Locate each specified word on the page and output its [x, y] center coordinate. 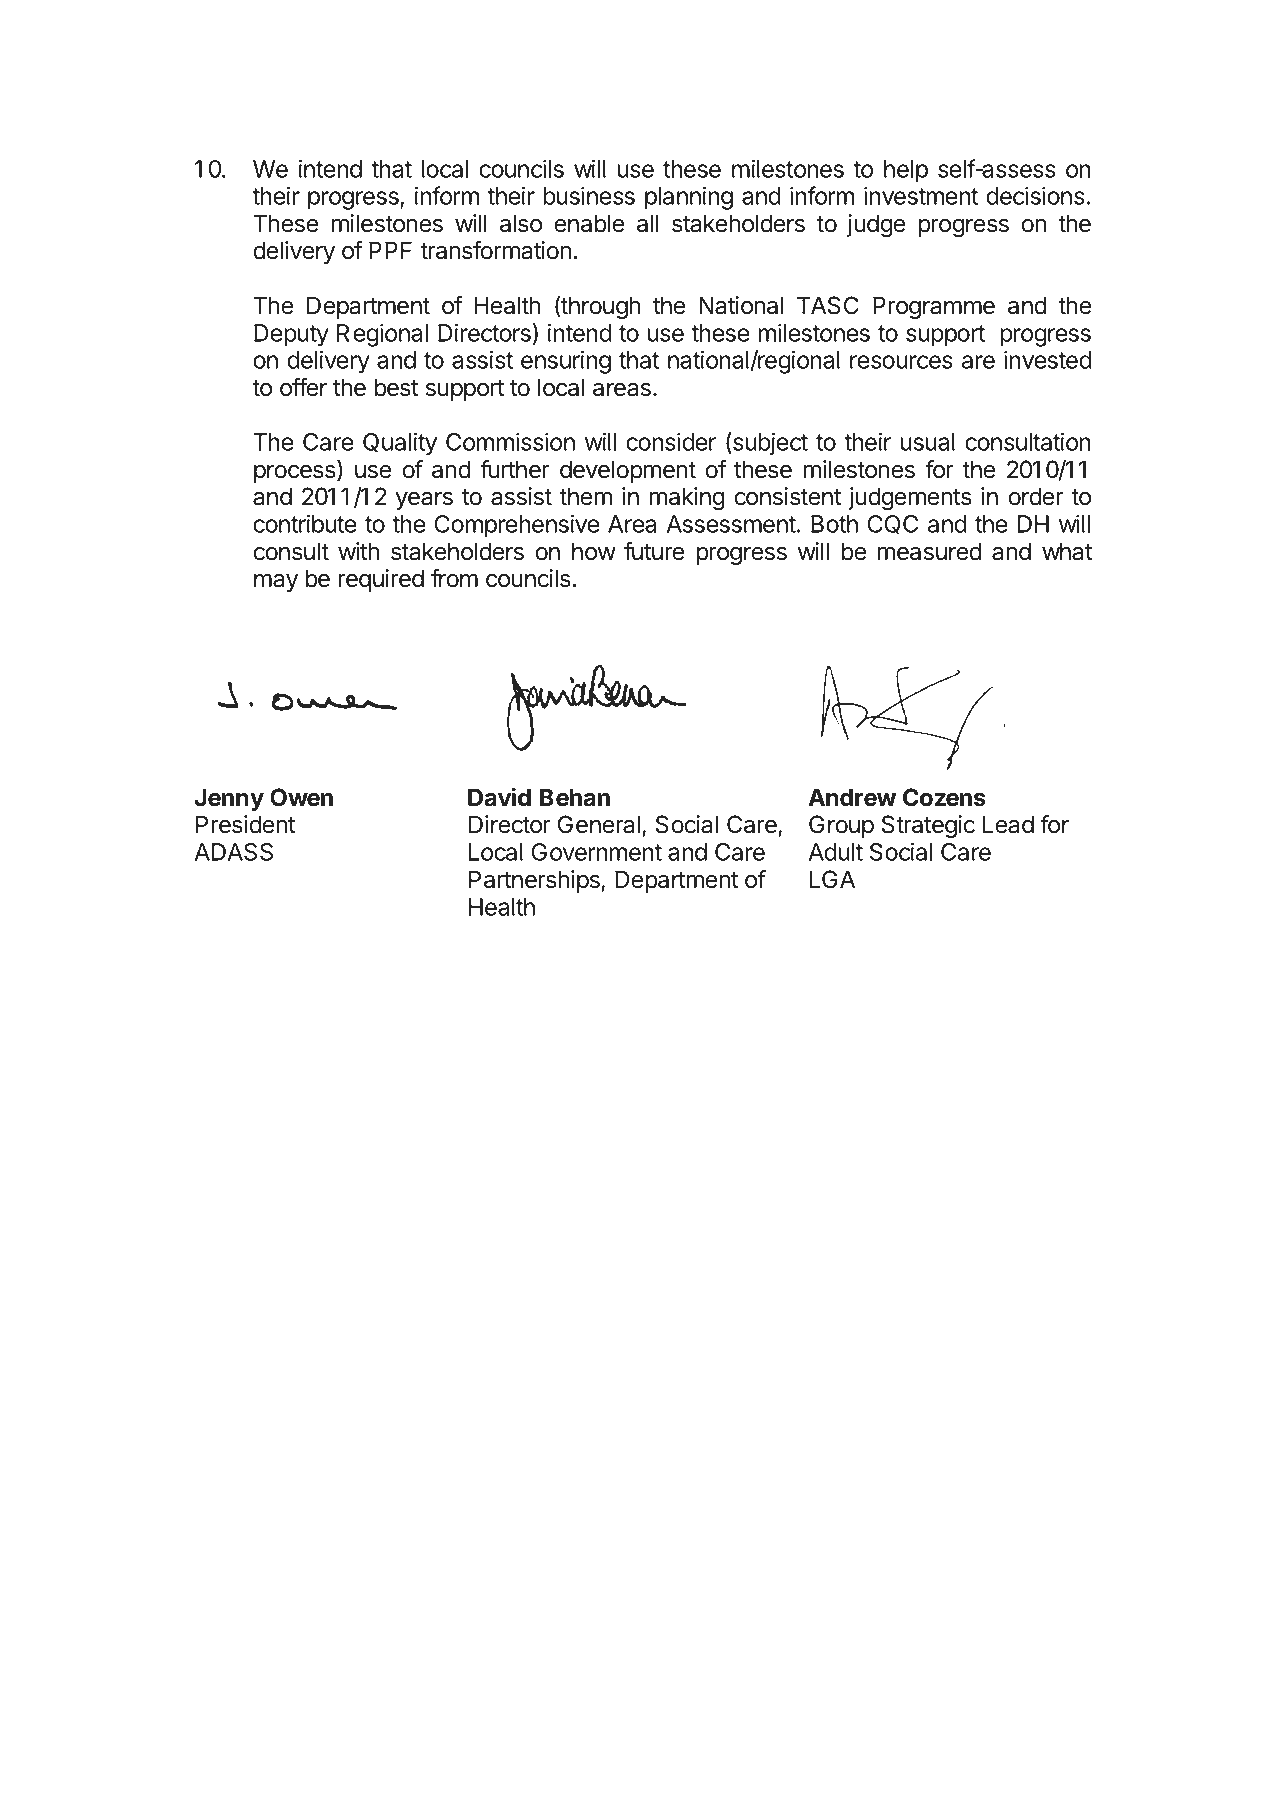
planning [689, 198]
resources [901, 362]
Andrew [852, 797]
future [654, 551]
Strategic [928, 826]
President [246, 824]
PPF [390, 250]
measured [929, 551]
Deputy [291, 335]
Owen [301, 797]
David [499, 797]
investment [921, 195]
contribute [305, 523]
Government [597, 852]
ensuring [566, 362]
